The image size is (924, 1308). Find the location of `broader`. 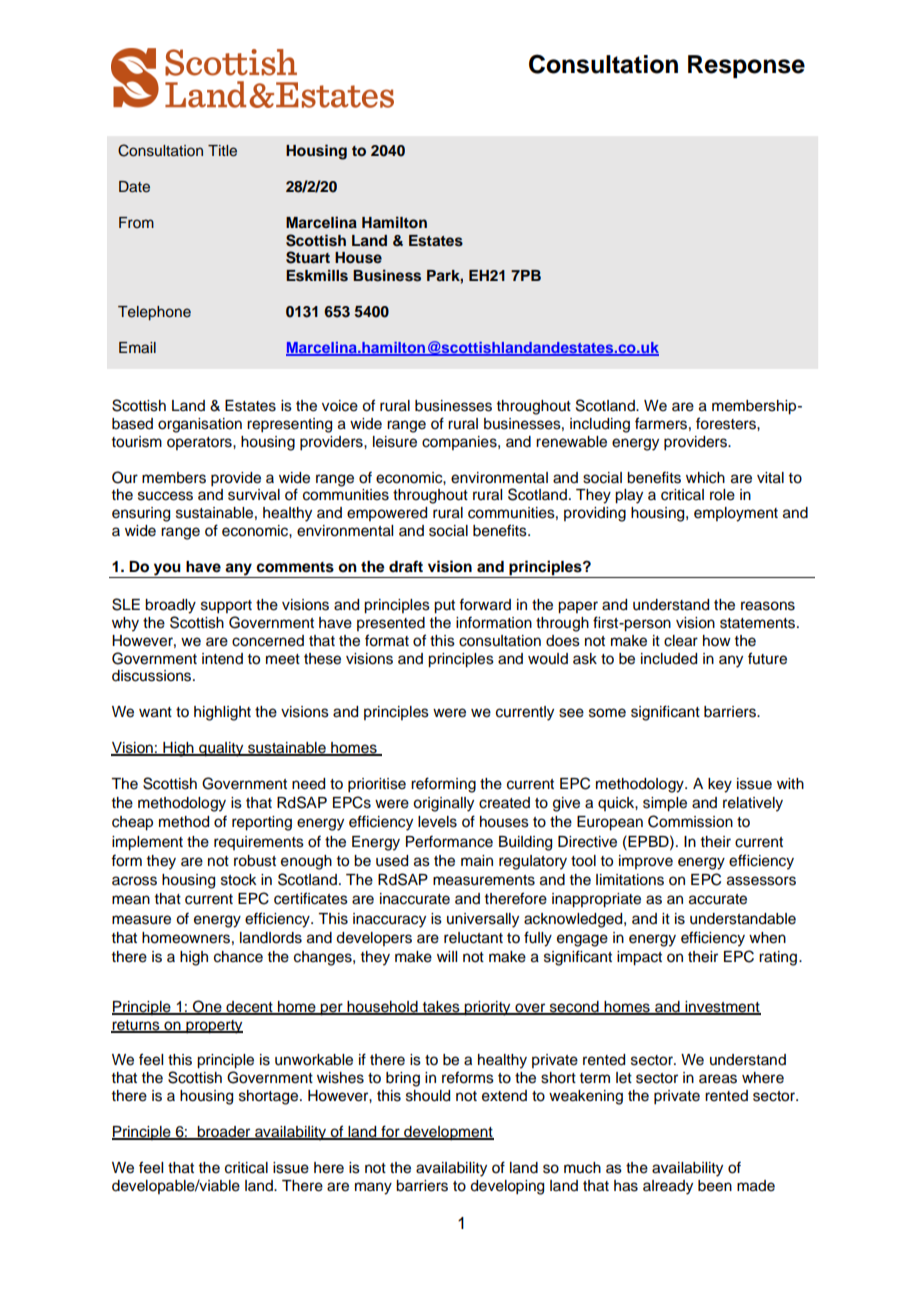

broader is located at coordinates (224, 1133).
